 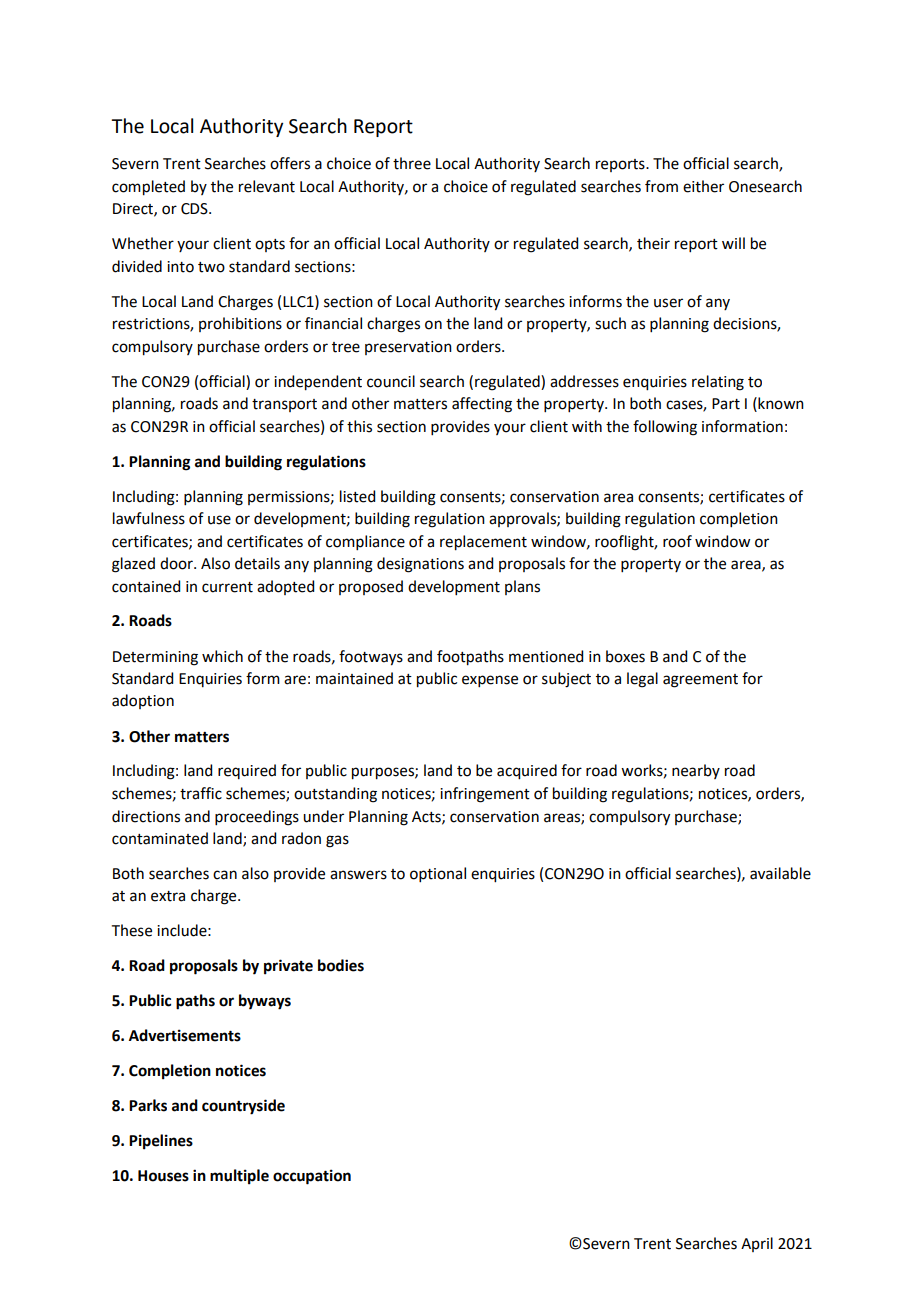 I want to click on either, so click(x=703, y=186).
